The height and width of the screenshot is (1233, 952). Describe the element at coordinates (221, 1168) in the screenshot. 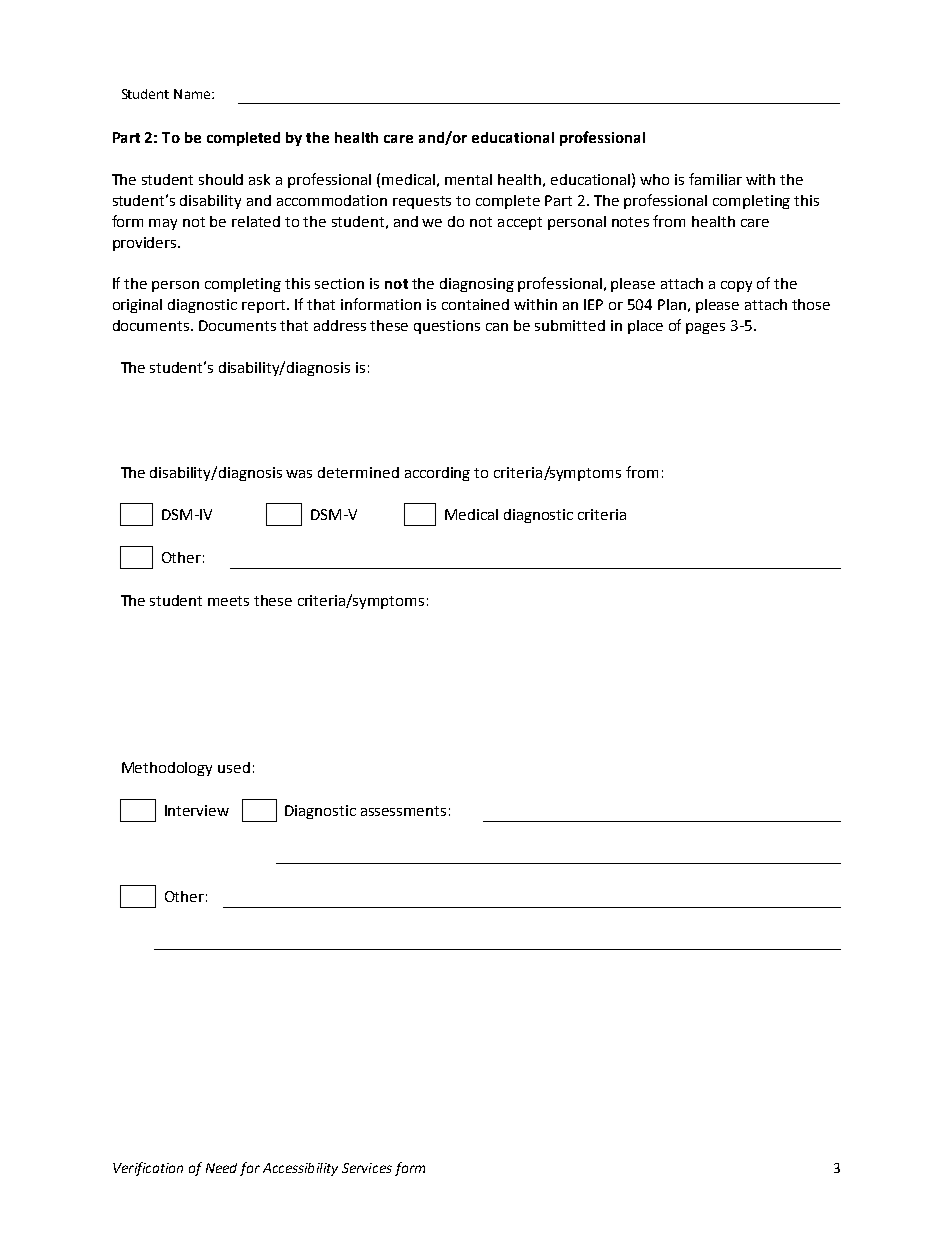

I see `Need` at that location.
